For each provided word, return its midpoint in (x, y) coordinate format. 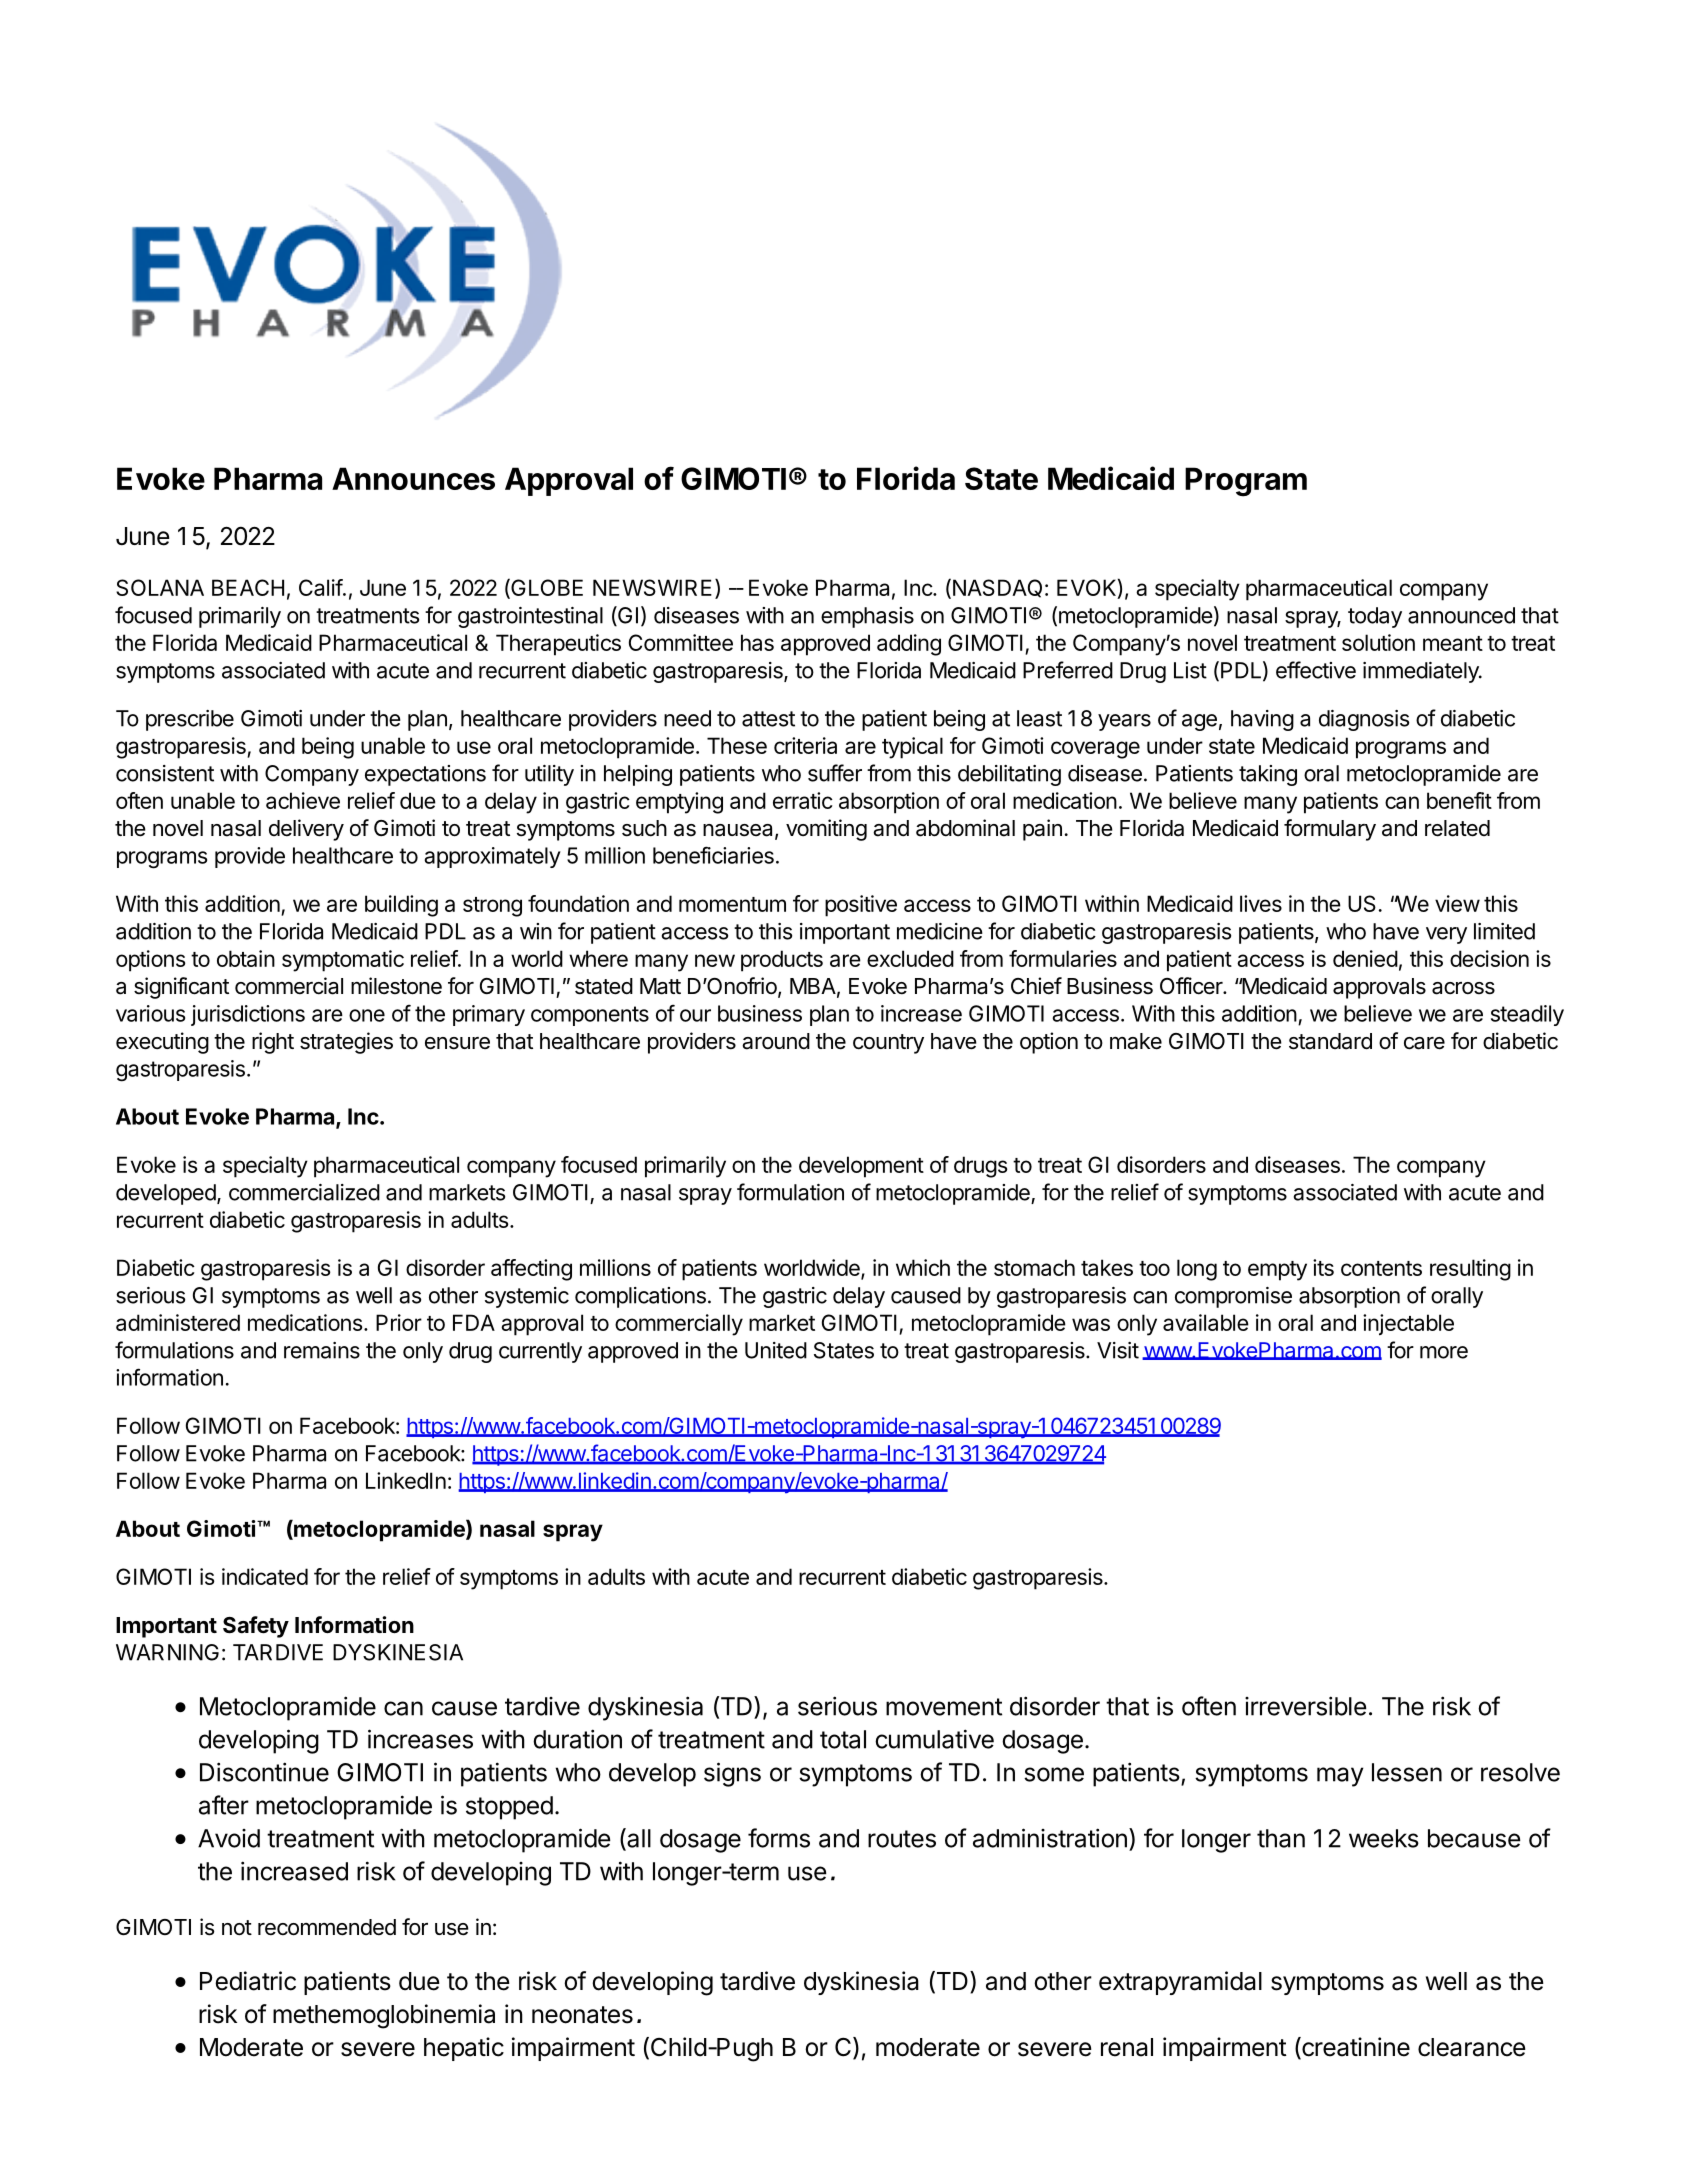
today (1375, 617)
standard (1330, 1041)
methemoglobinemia (384, 2016)
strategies (346, 1043)
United (776, 1350)
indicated (265, 1576)
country (888, 1044)
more (1444, 1352)
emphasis (867, 617)
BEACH (248, 587)
